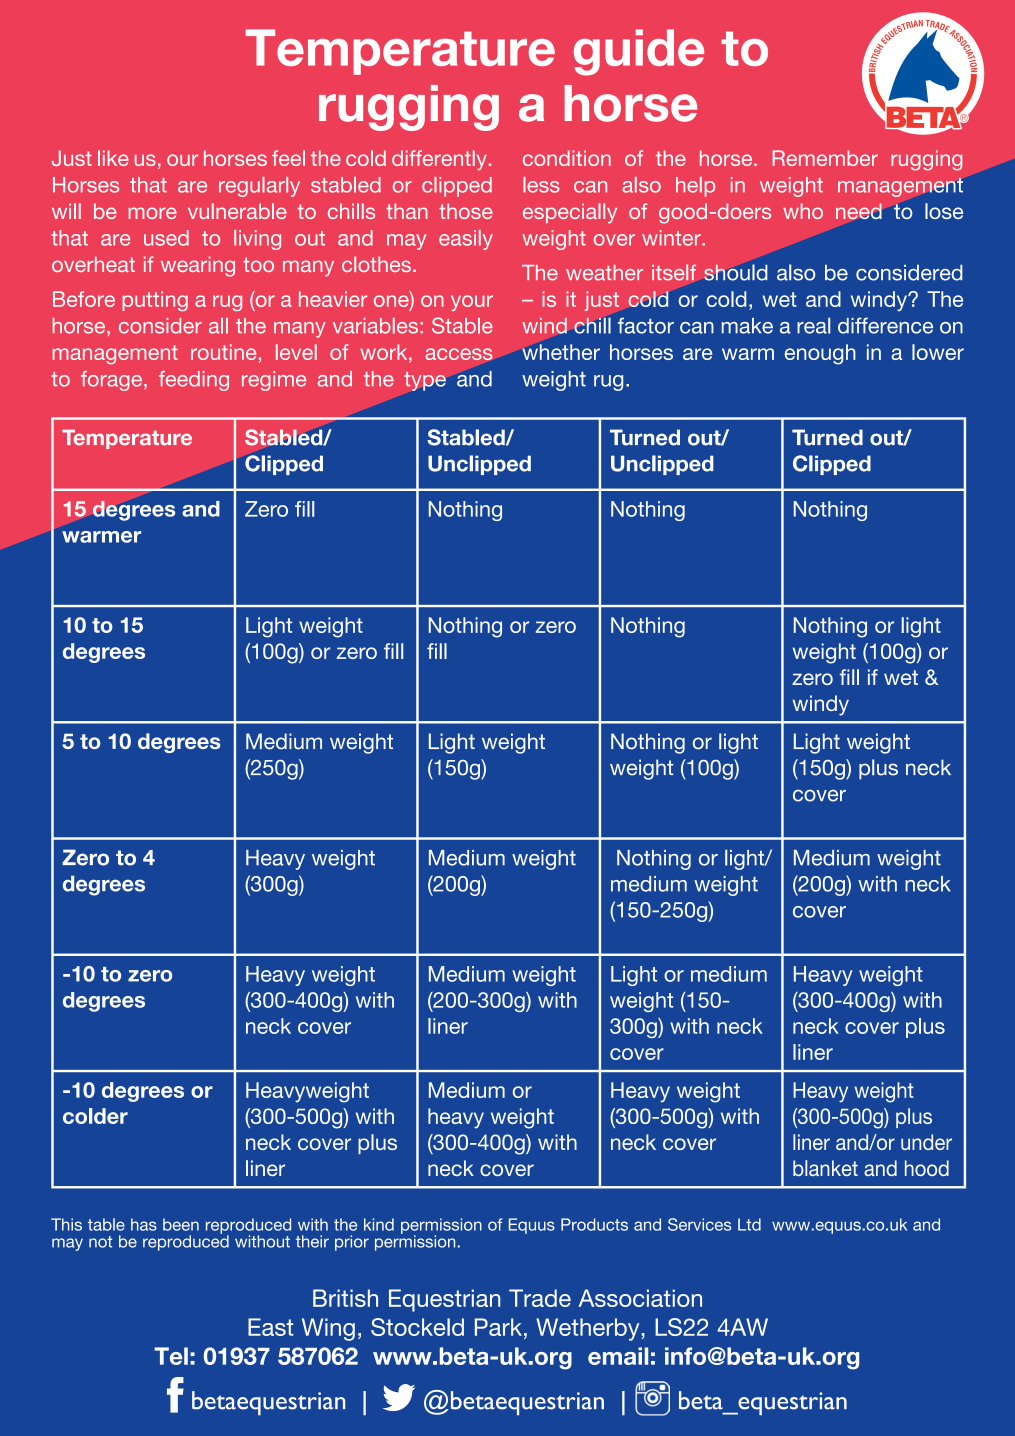 This document has height=1436, width=1015. I want to click on type, so click(425, 381).
